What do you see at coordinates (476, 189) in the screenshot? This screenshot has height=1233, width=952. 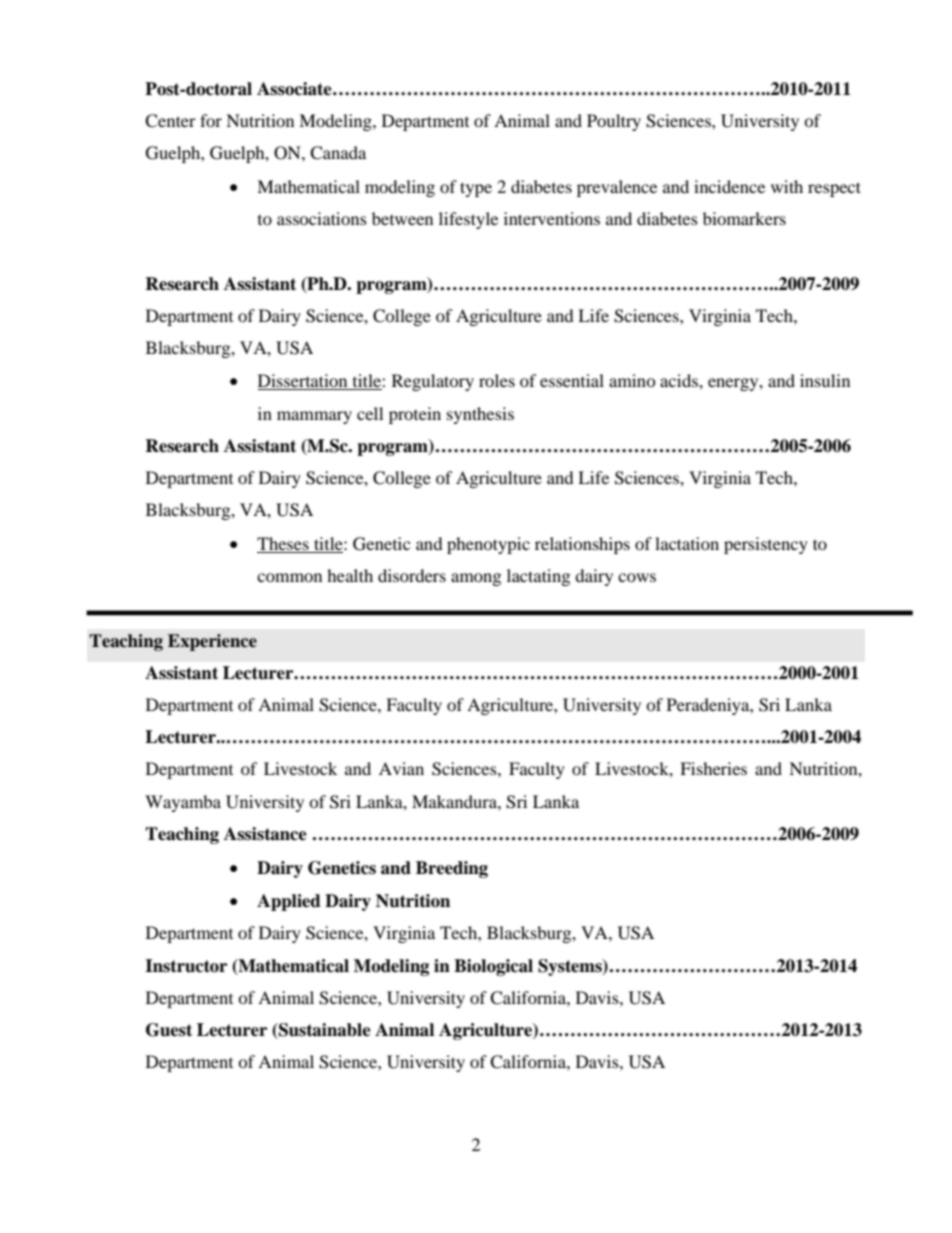 I see `type` at bounding box center [476, 189].
